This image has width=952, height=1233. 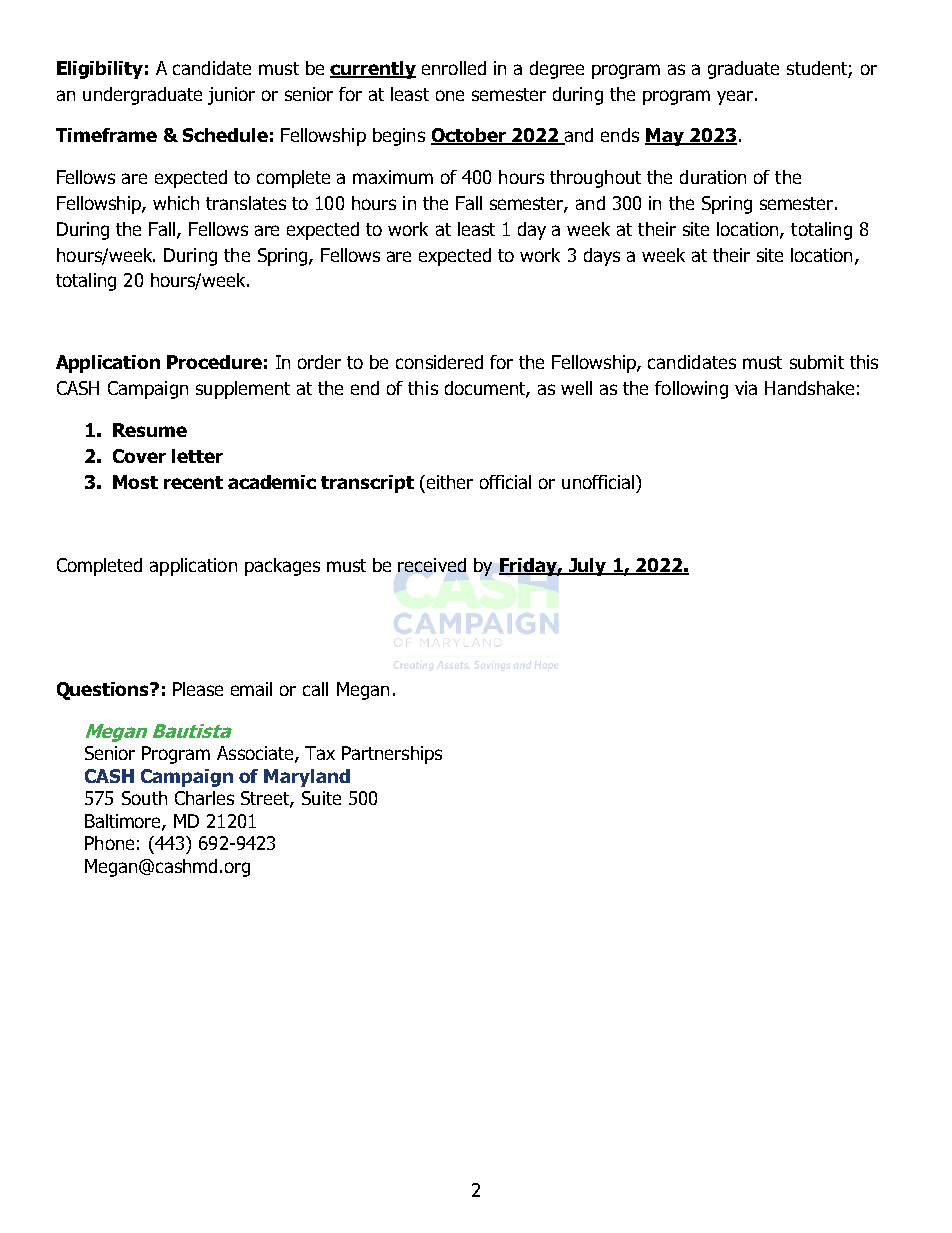 What do you see at coordinates (587, 567) in the image?
I see `July` at bounding box center [587, 567].
